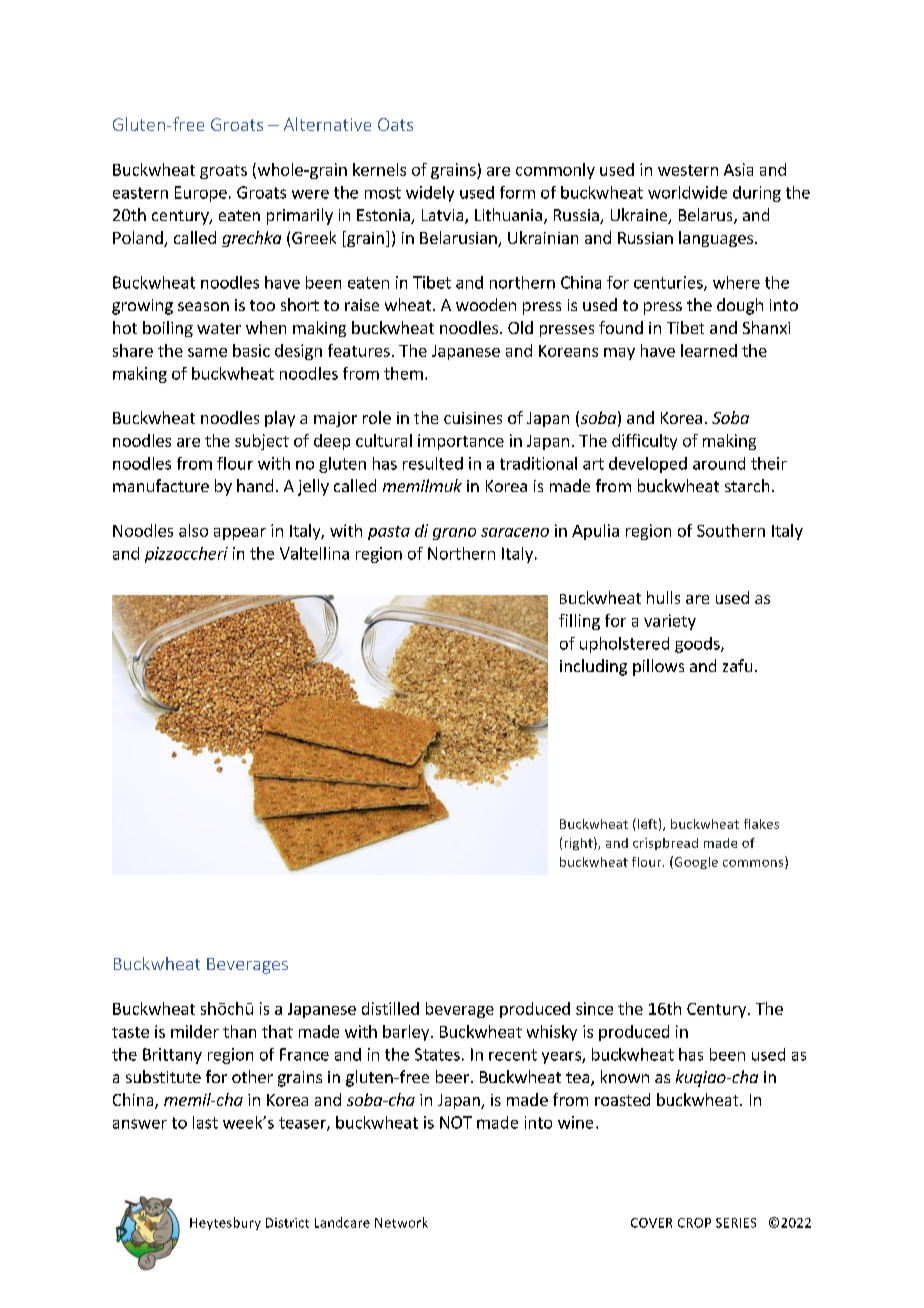 The image size is (924, 1308). What do you see at coordinates (401, 1222) in the screenshot?
I see `Network` at bounding box center [401, 1222].
